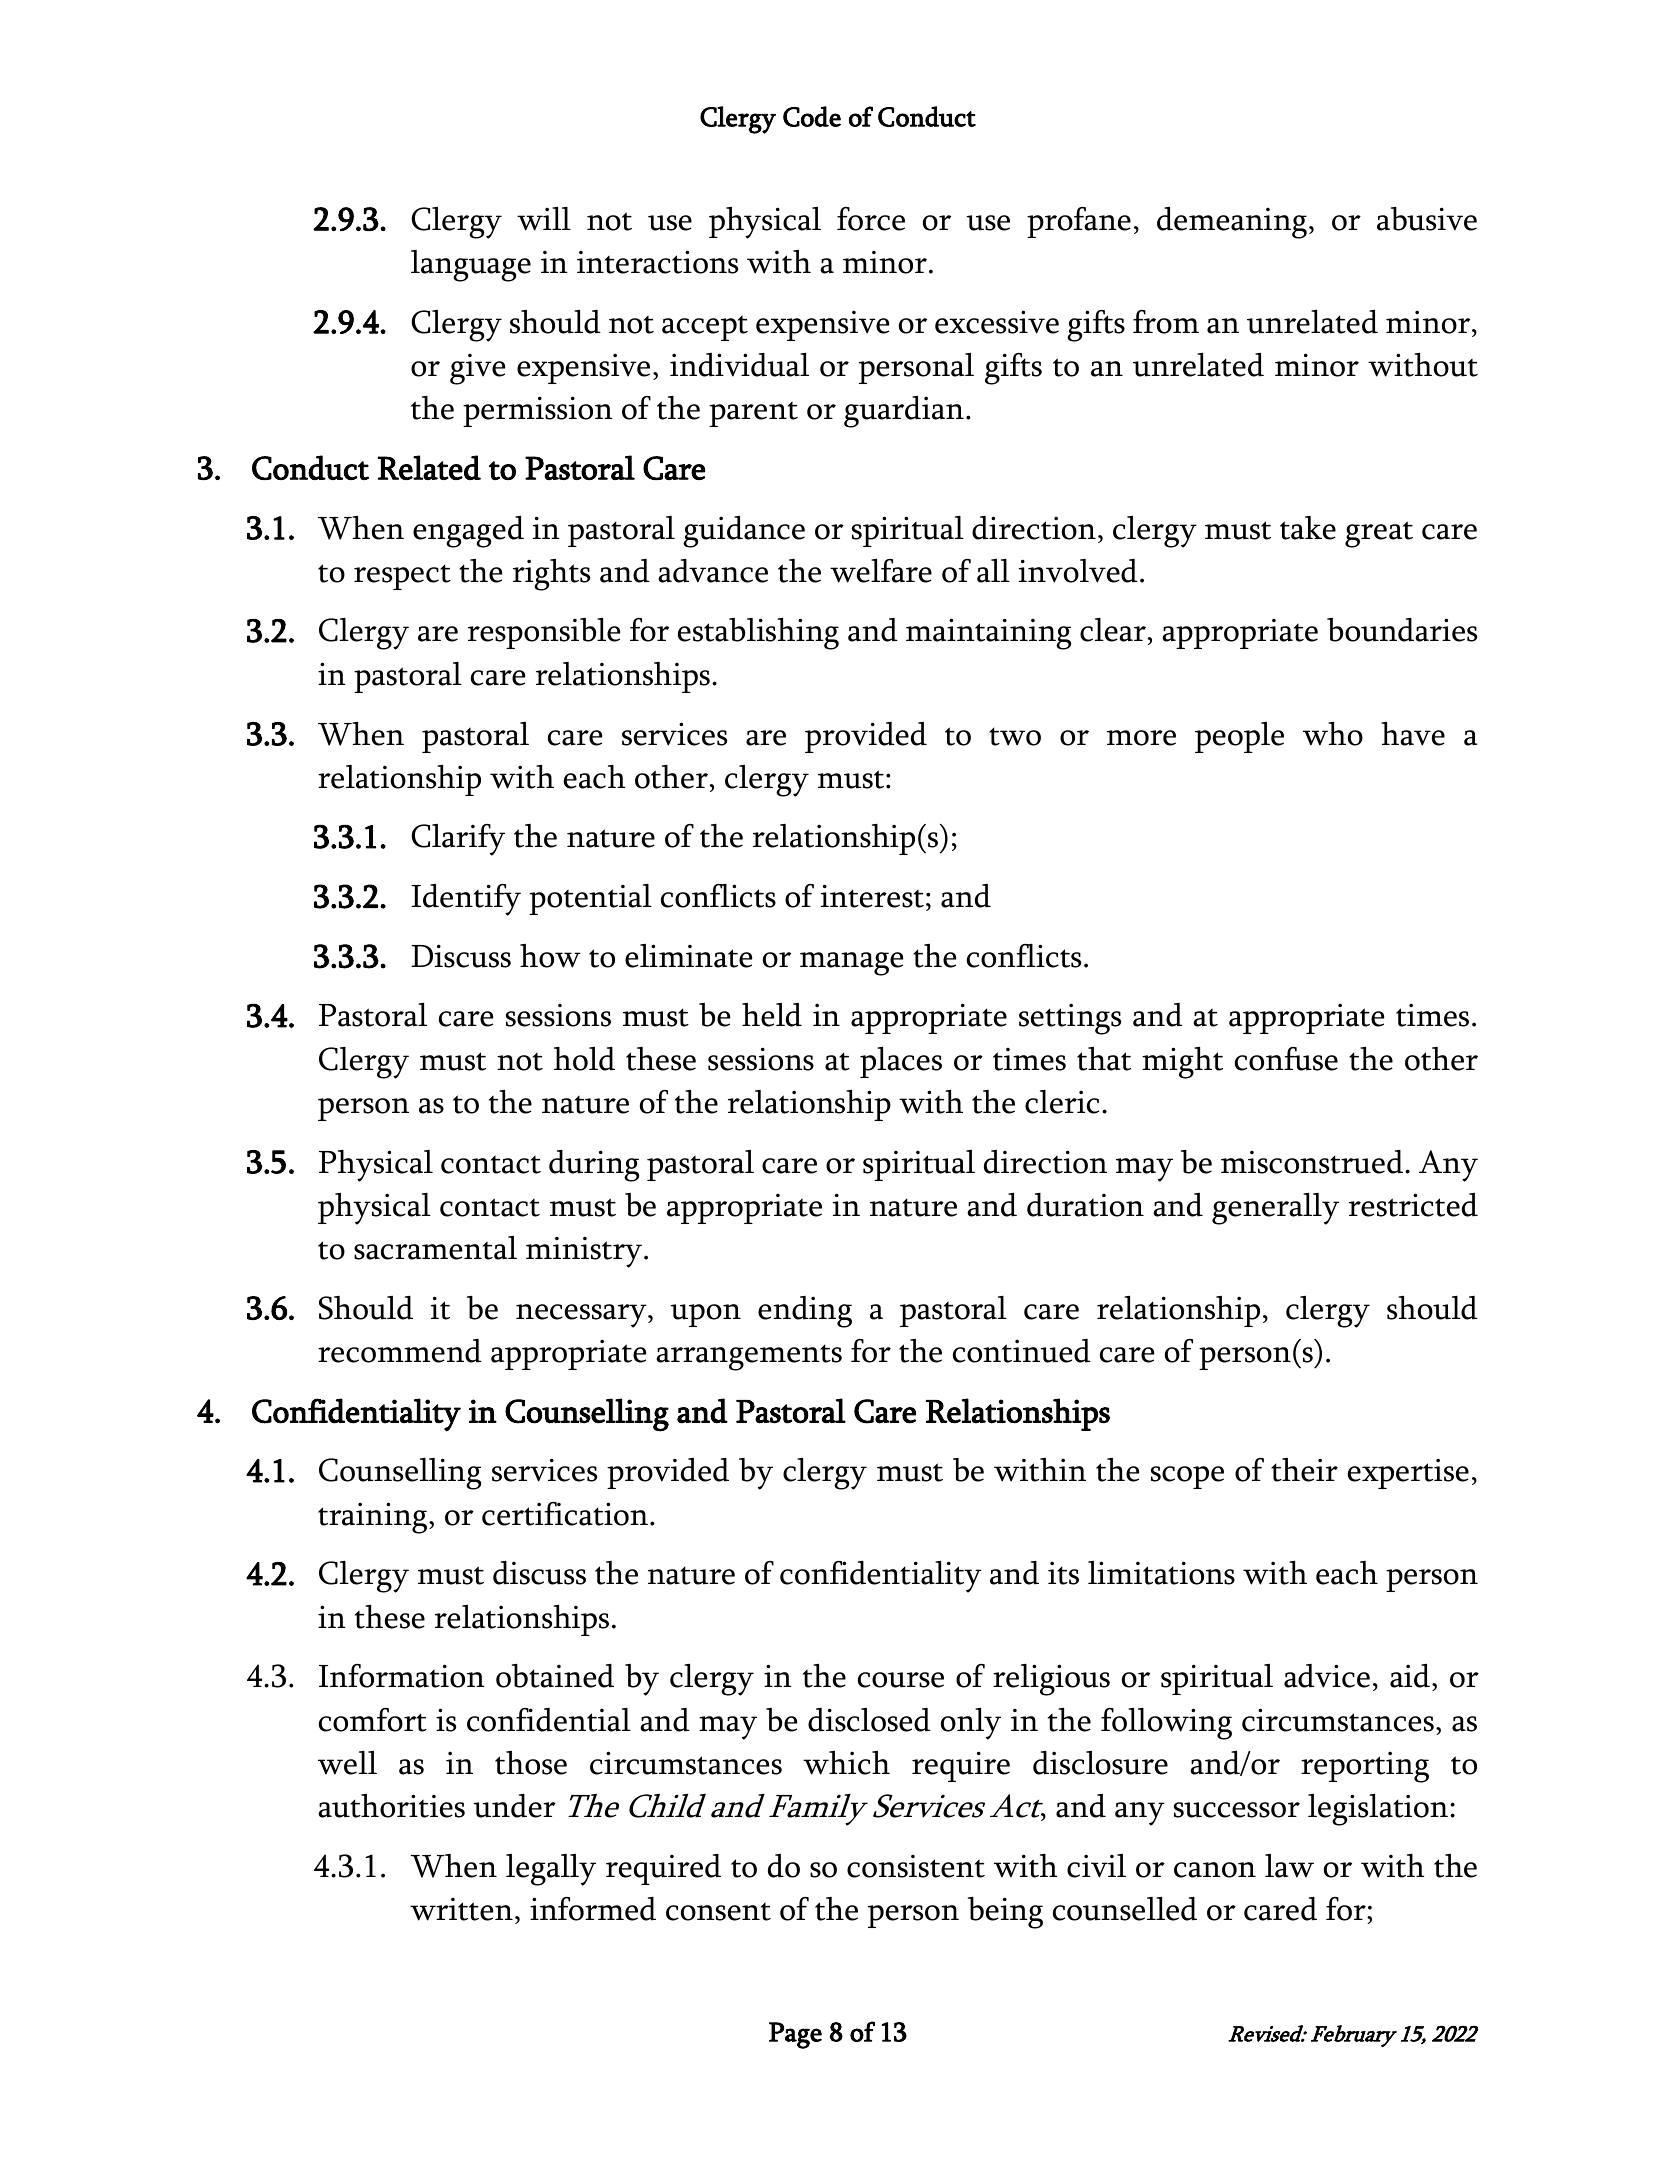  Describe the element at coordinates (871, 219) in the screenshot. I see `force` at that location.
